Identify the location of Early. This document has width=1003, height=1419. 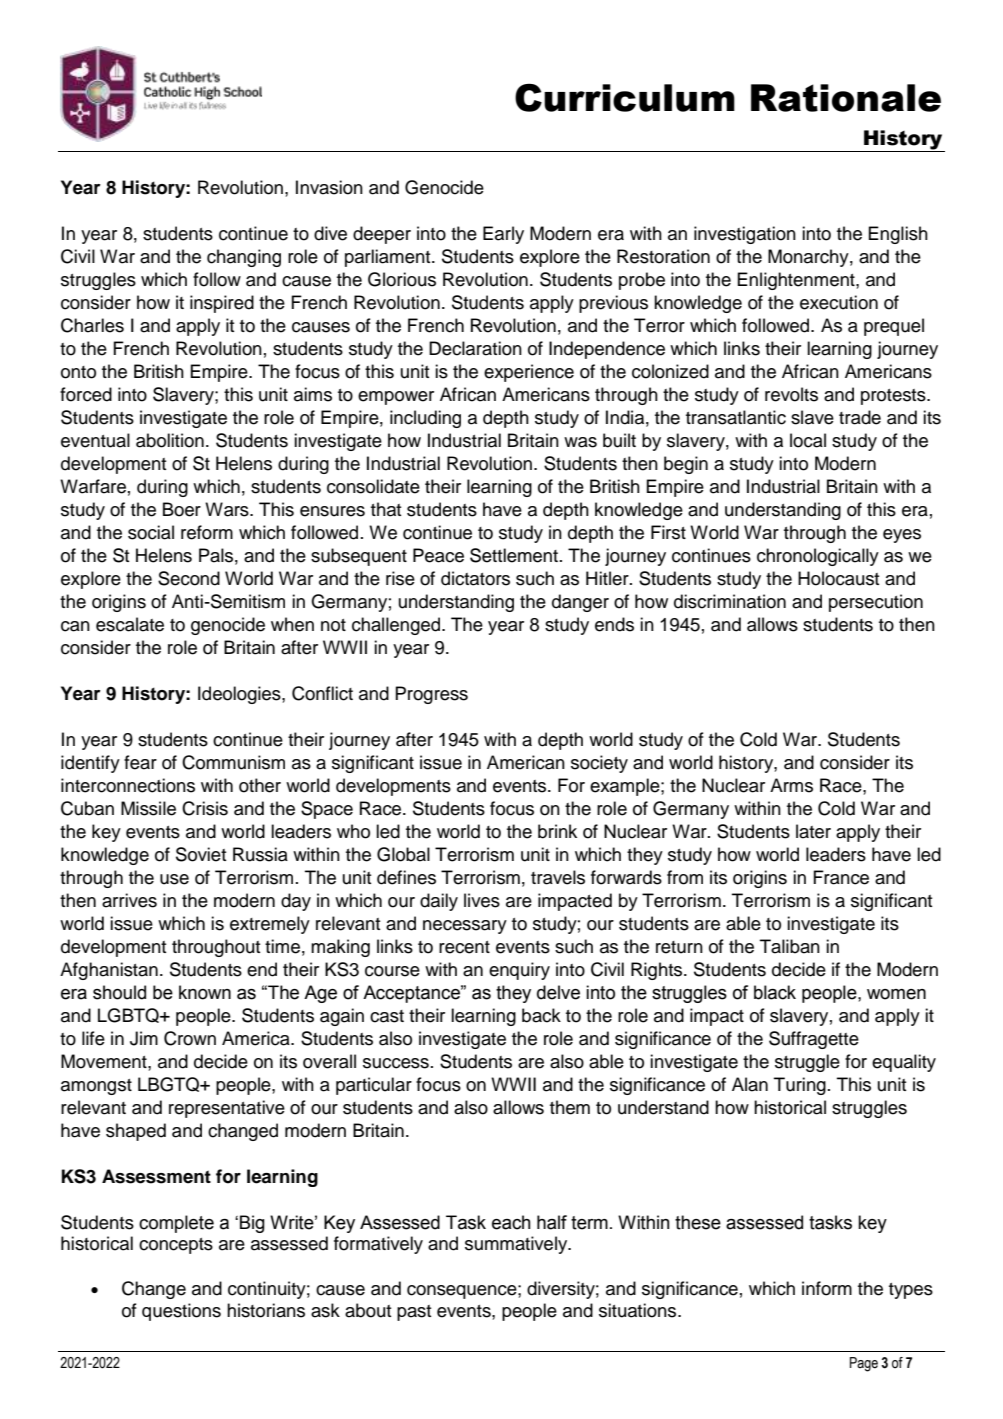
(503, 235).
